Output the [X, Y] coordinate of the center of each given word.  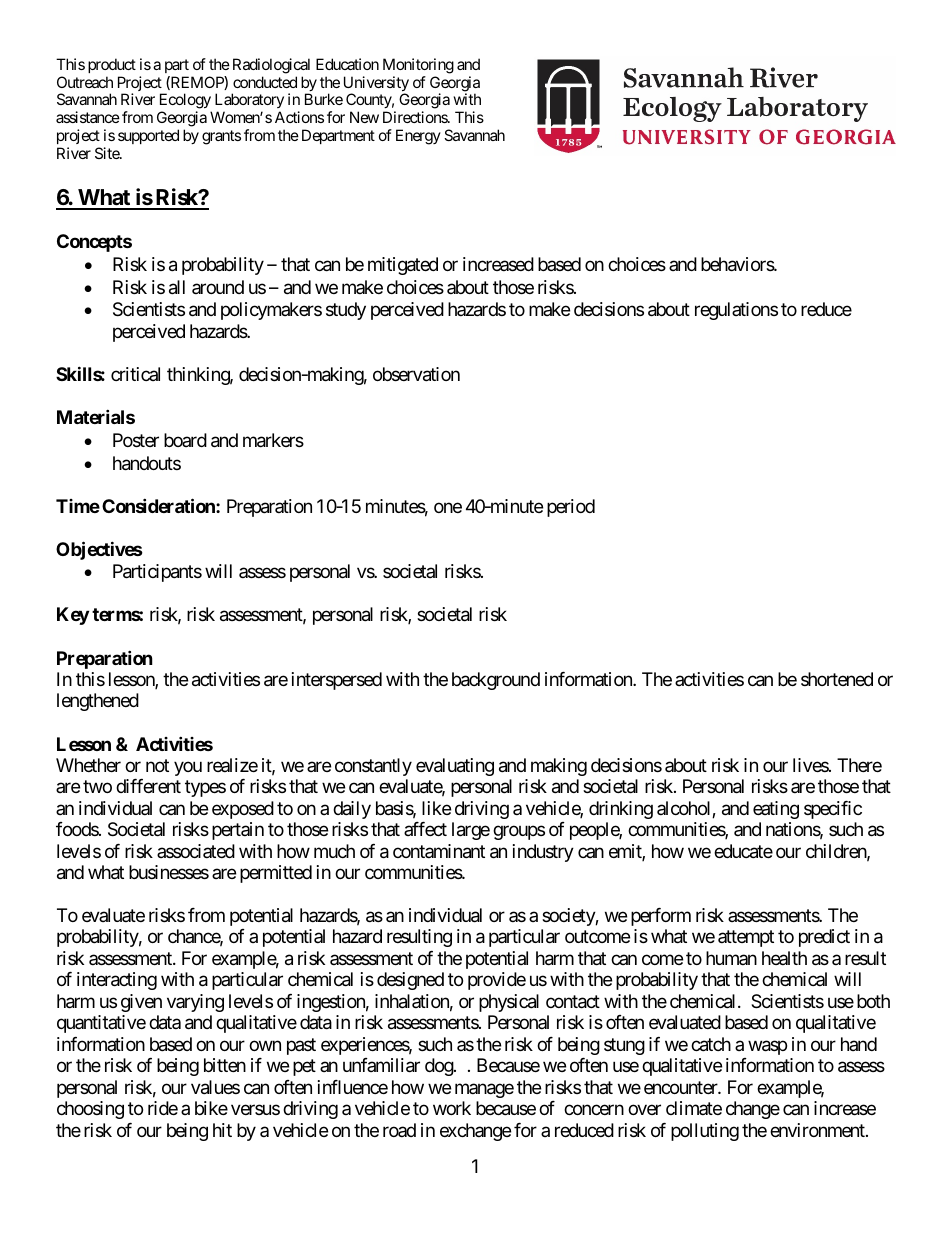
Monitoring [418, 66]
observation [416, 374]
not [157, 765]
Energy [418, 137]
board [185, 440]
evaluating [455, 767]
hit [222, 1130]
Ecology [186, 102]
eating [776, 810]
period [571, 508]
